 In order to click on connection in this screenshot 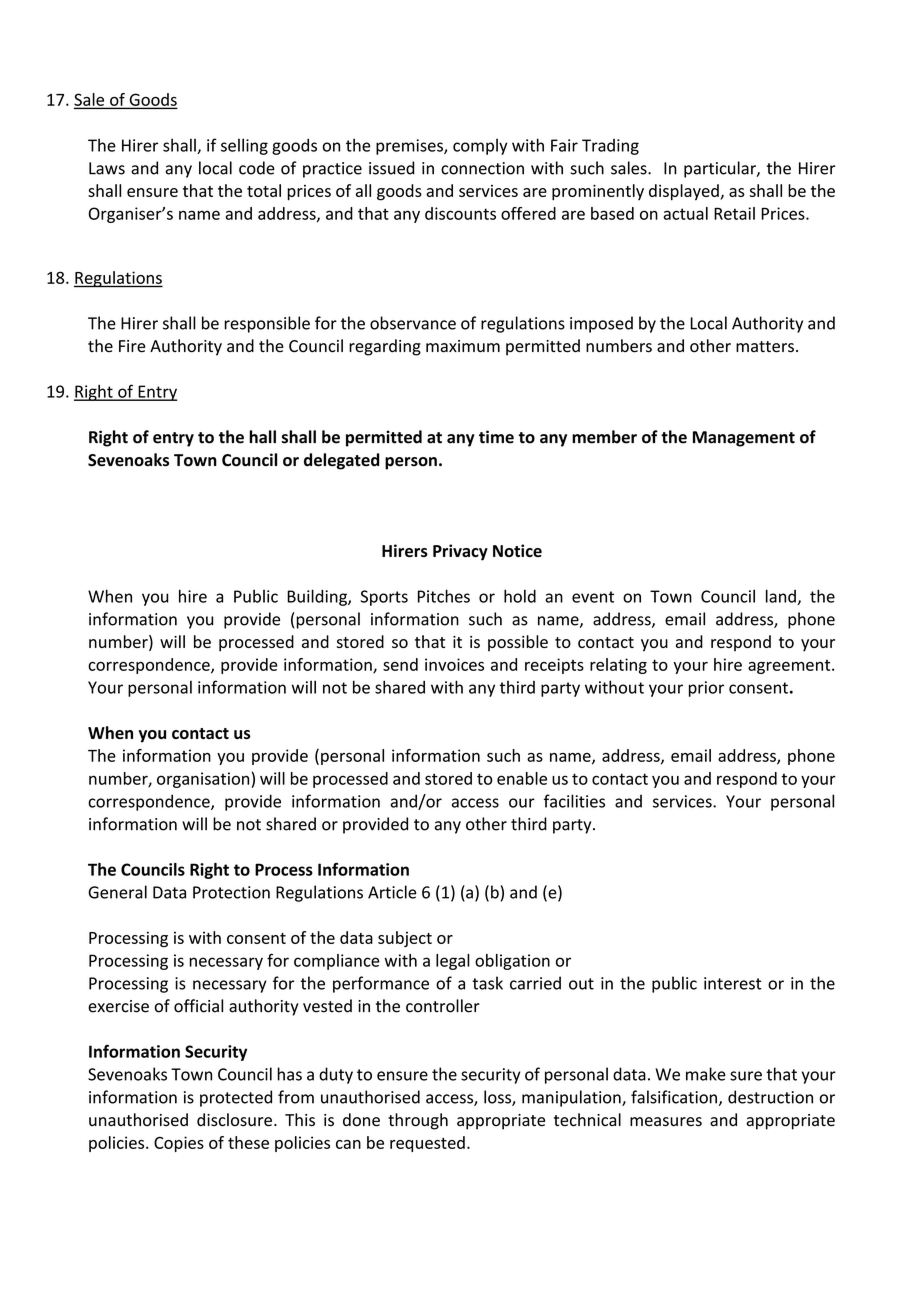, I will do `click(482, 168)`.
